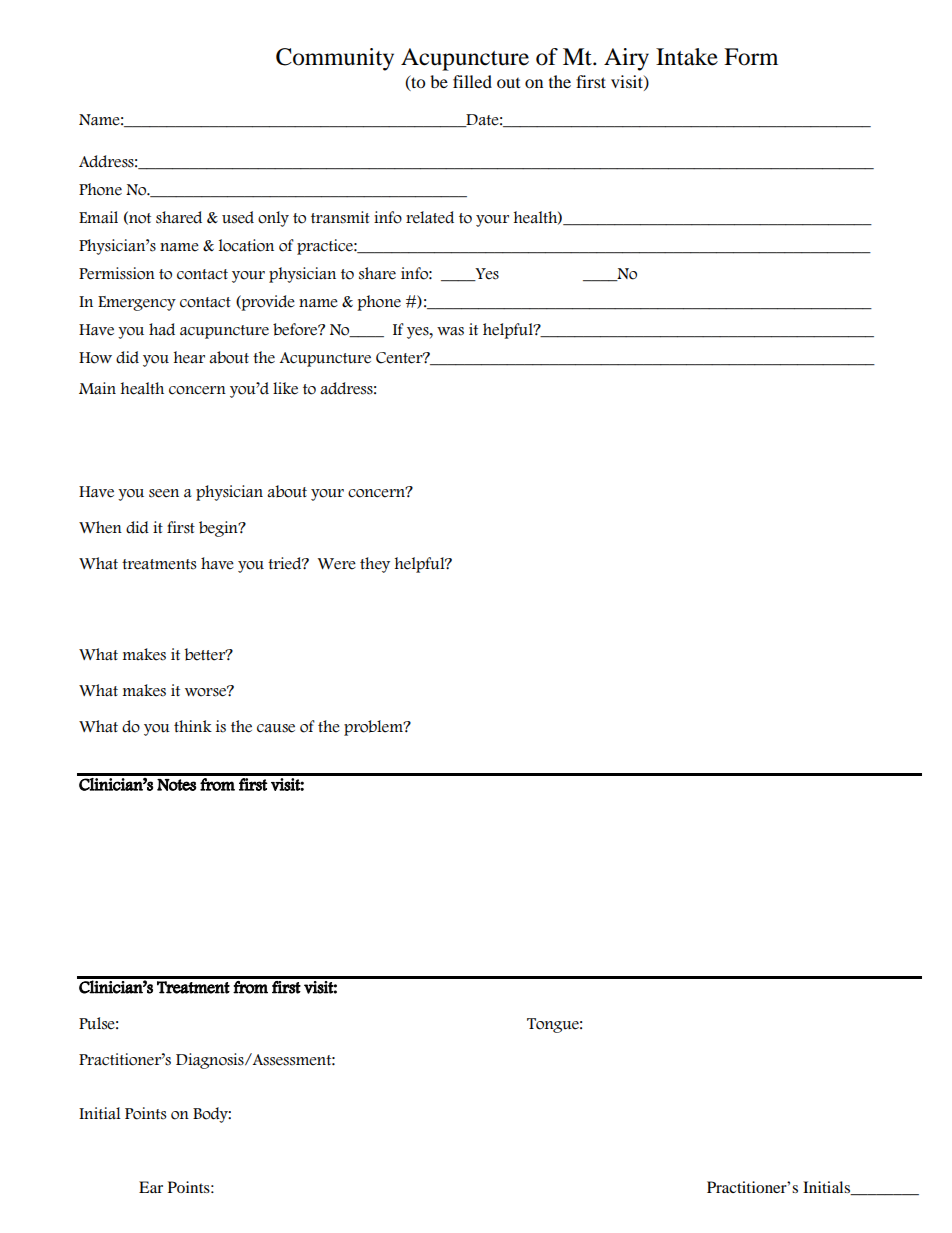 This screenshot has width=952, height=1233. I want to click on cause, so click(276, 728).
